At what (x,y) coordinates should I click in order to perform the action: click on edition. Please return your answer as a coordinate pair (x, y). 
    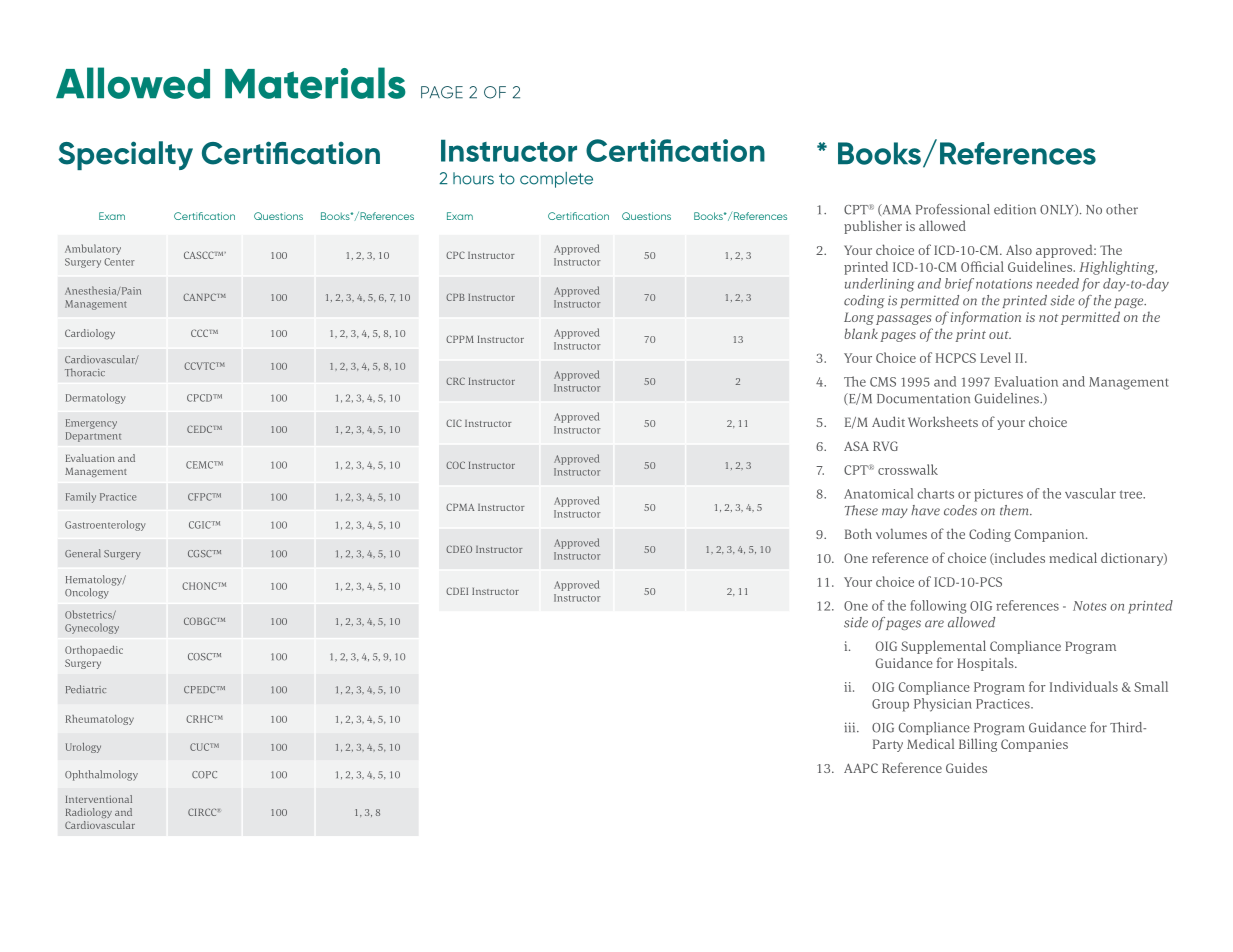
    Looking at the image, I should click on (1015, 209).
